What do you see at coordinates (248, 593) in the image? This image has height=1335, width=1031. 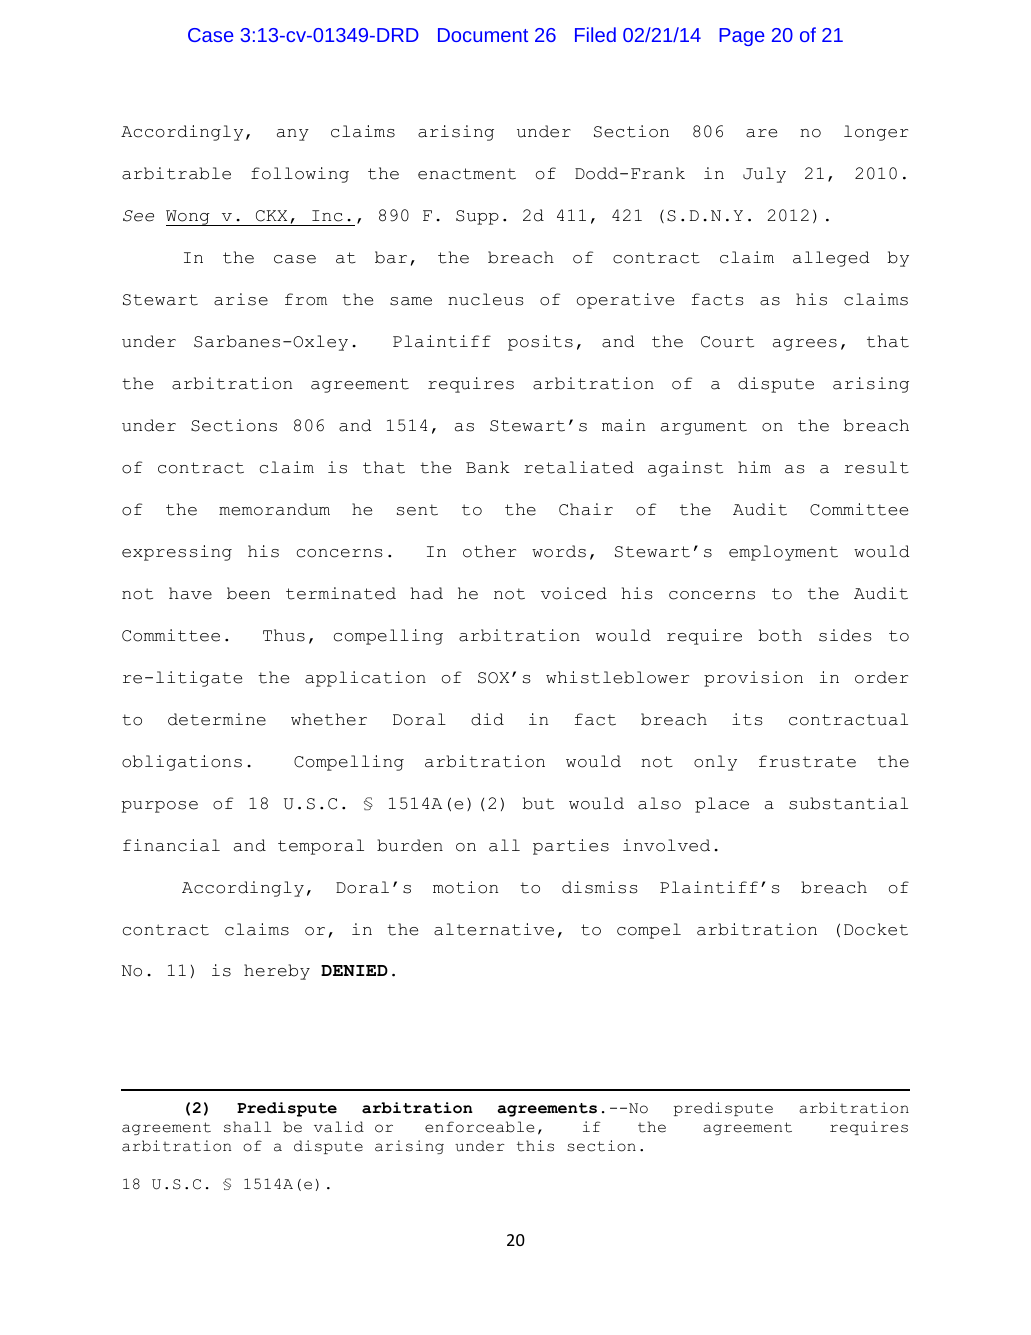 I see `been` at bounding box center [248, 593].
